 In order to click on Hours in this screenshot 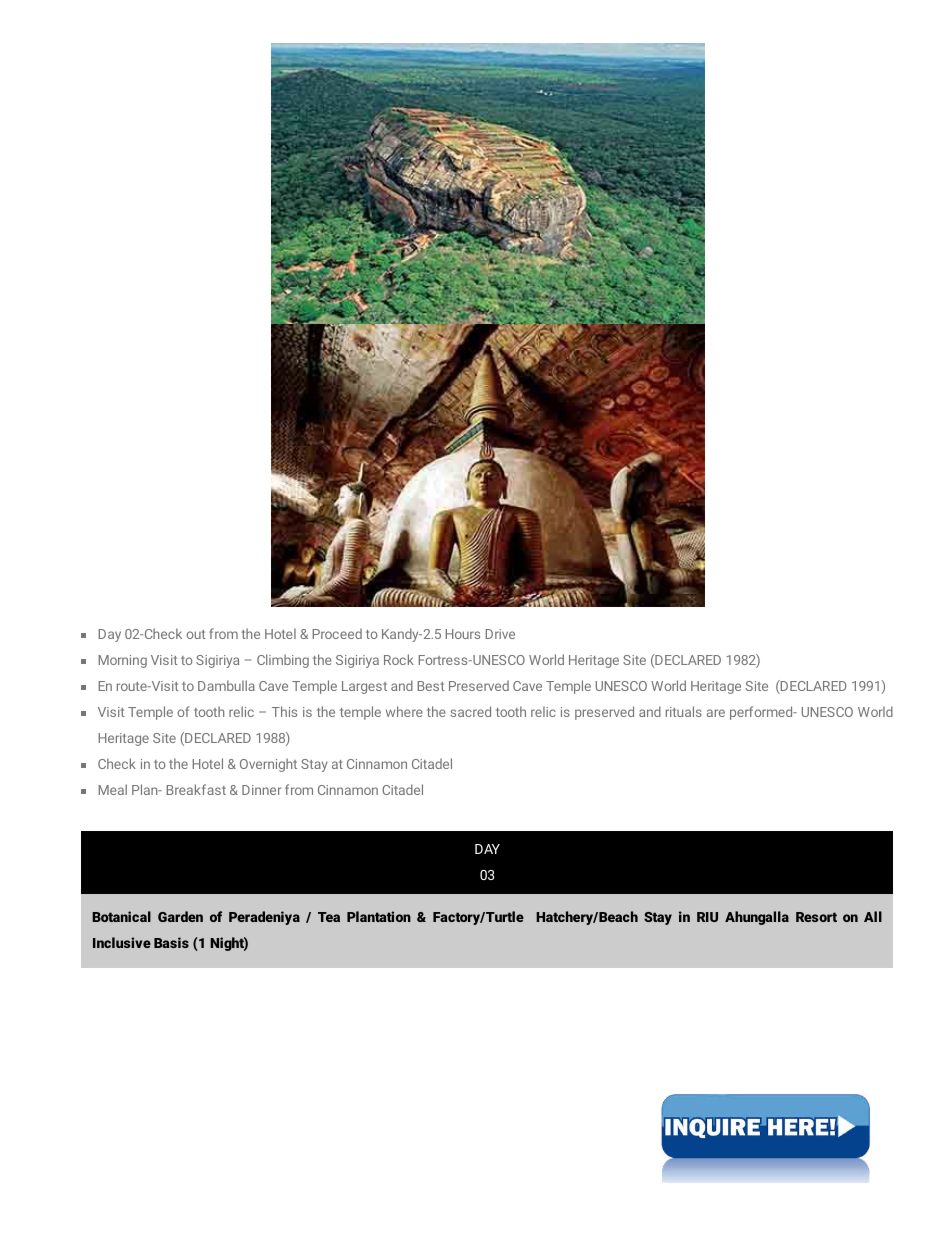, I will do `click(463, 634)`.
